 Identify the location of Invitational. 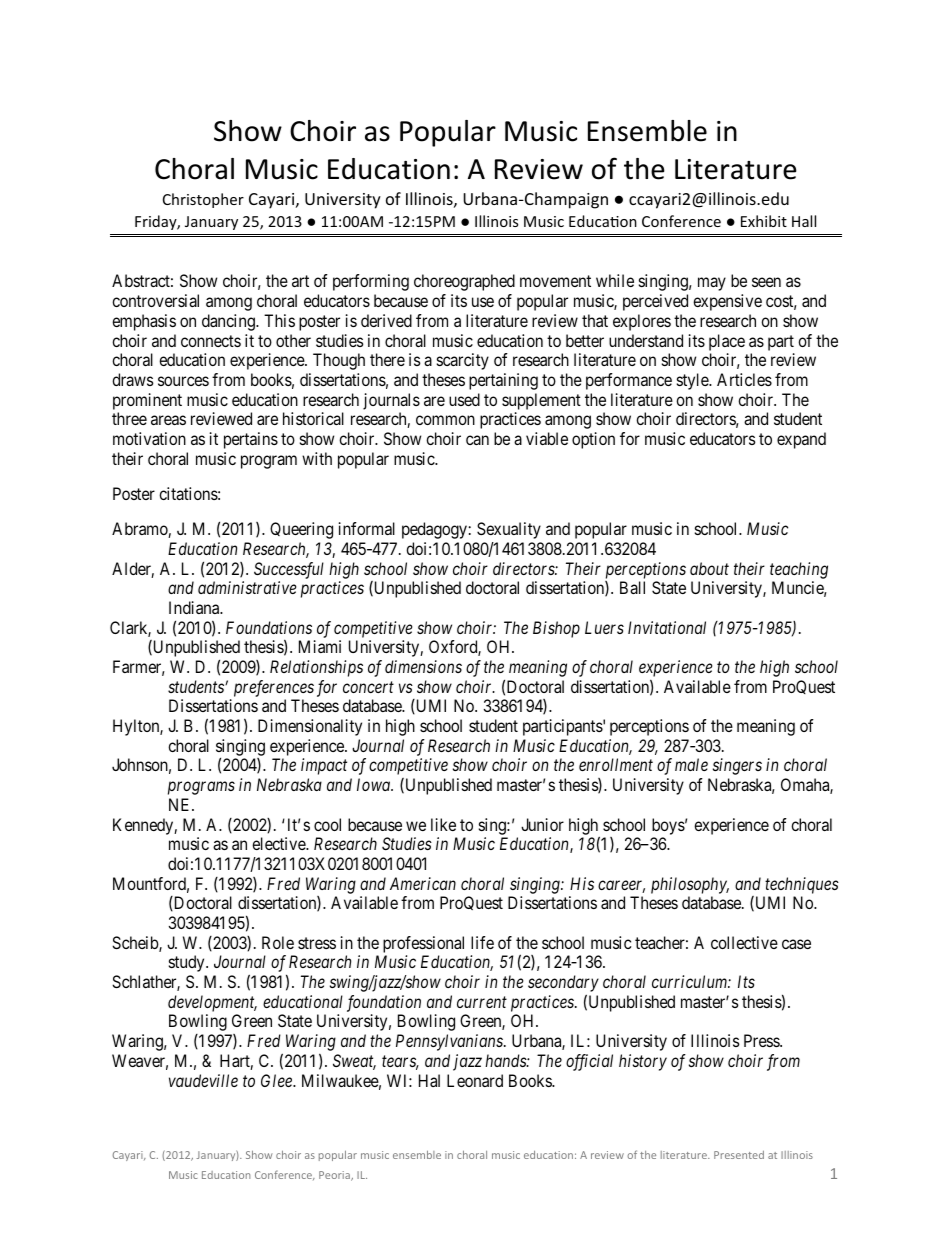
(667, 627).
